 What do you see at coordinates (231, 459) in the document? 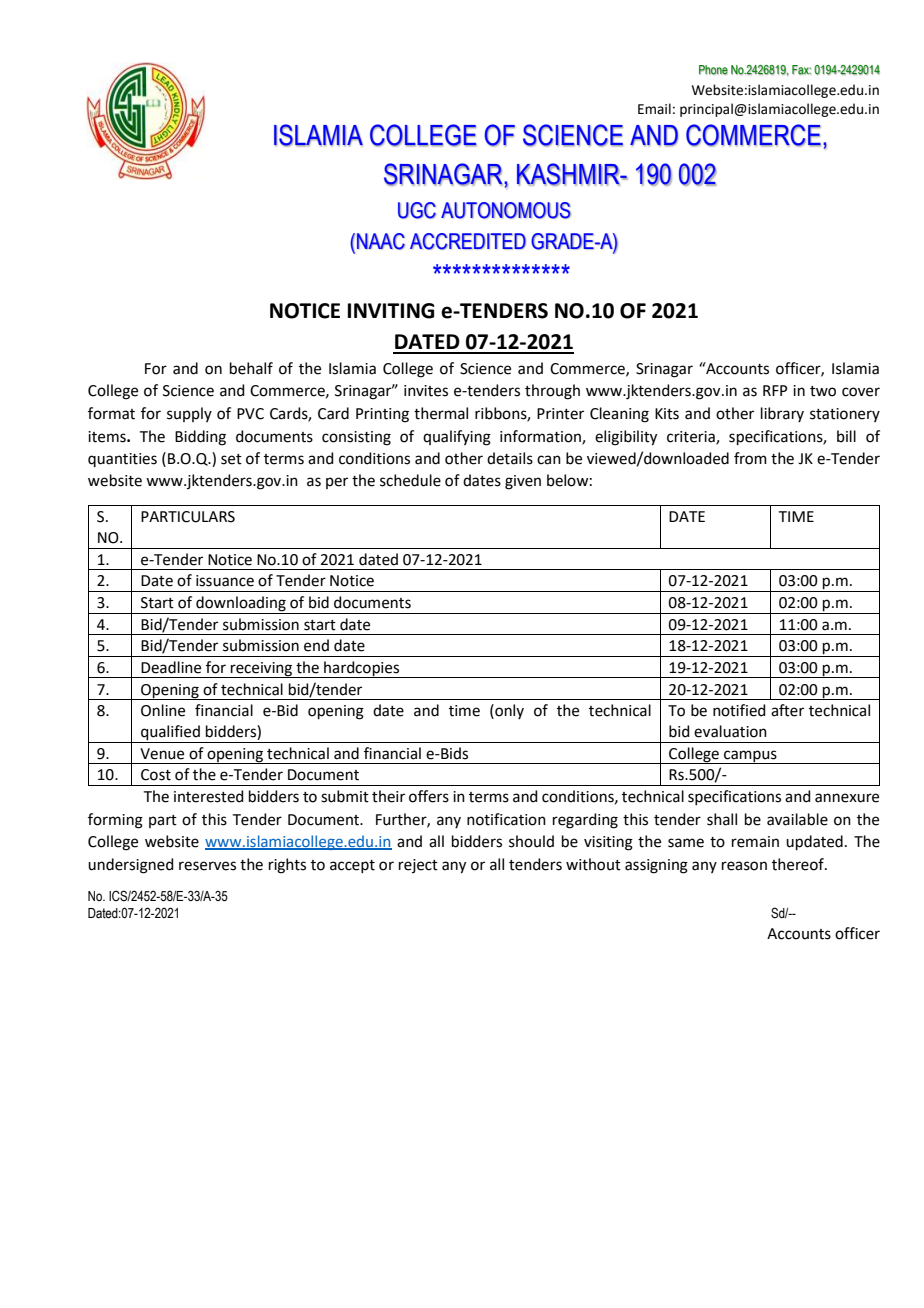
I see `set` at bounding box center [231, 459].
